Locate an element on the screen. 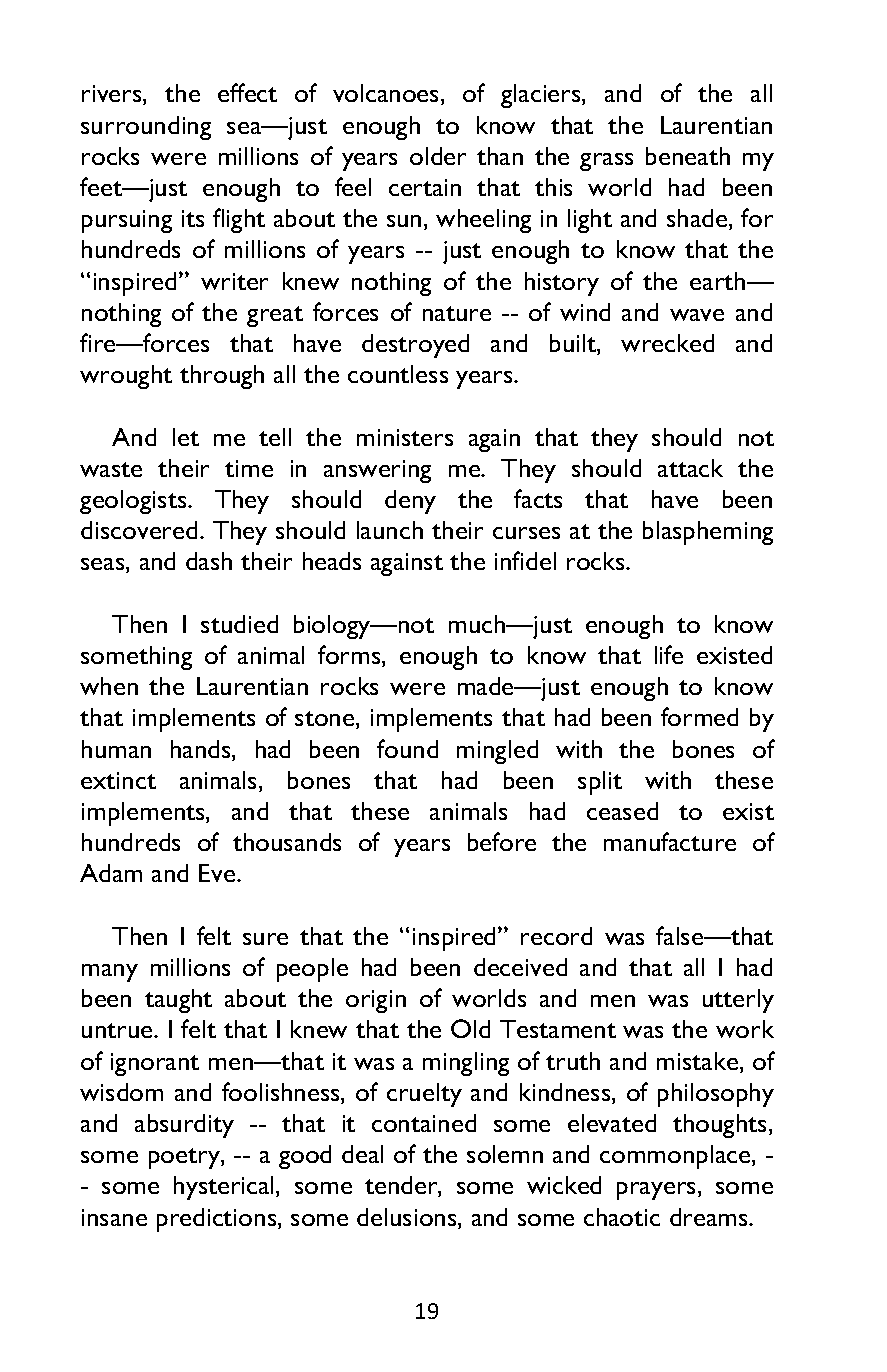  poetry is located at coordinates (185, 1158).
